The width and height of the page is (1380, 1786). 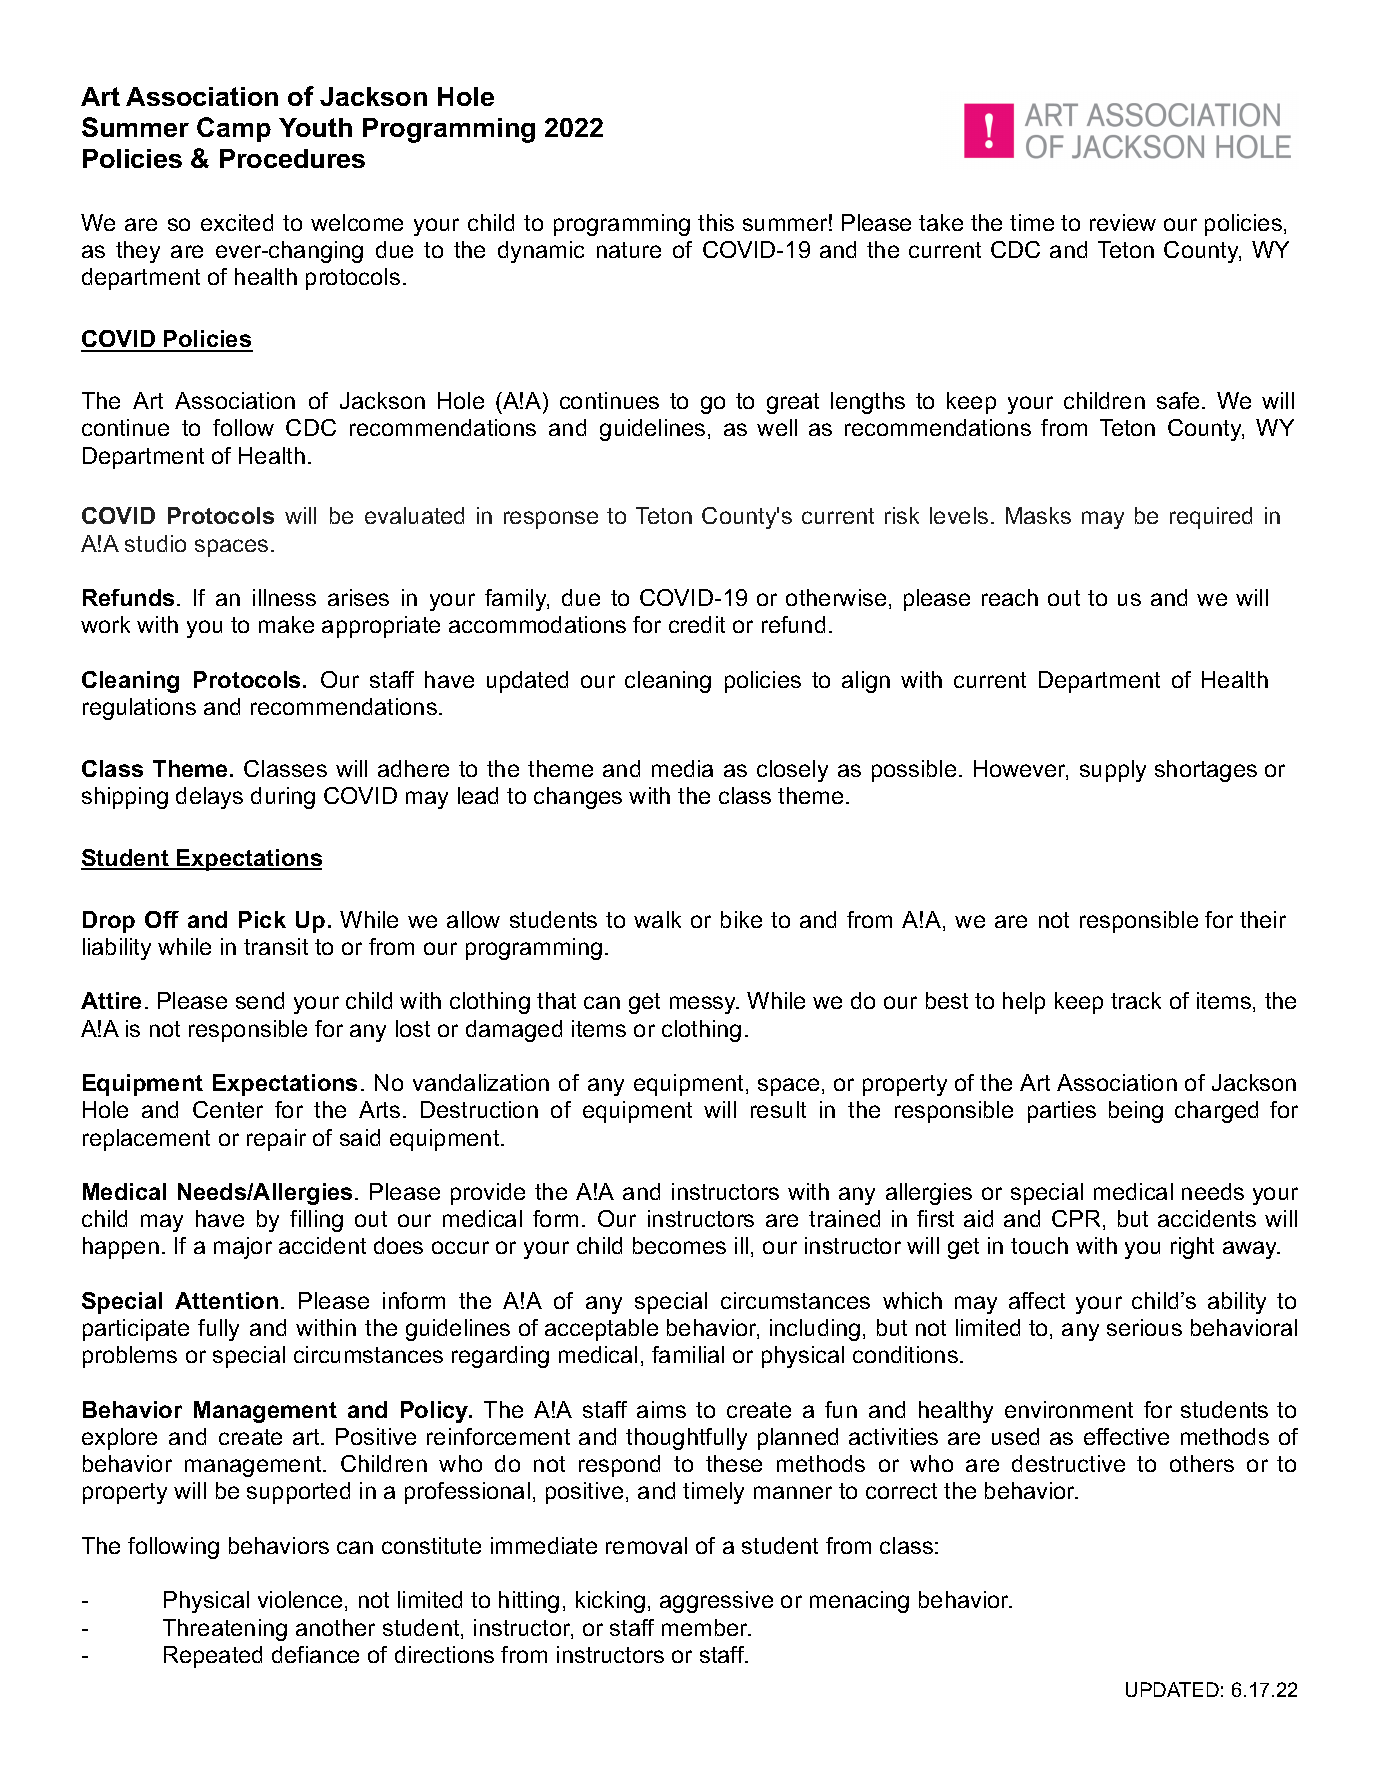 What do you see at coordinates (225, 1630) in the page?
I see `Threatening` at bounding box center [225, 1630].
